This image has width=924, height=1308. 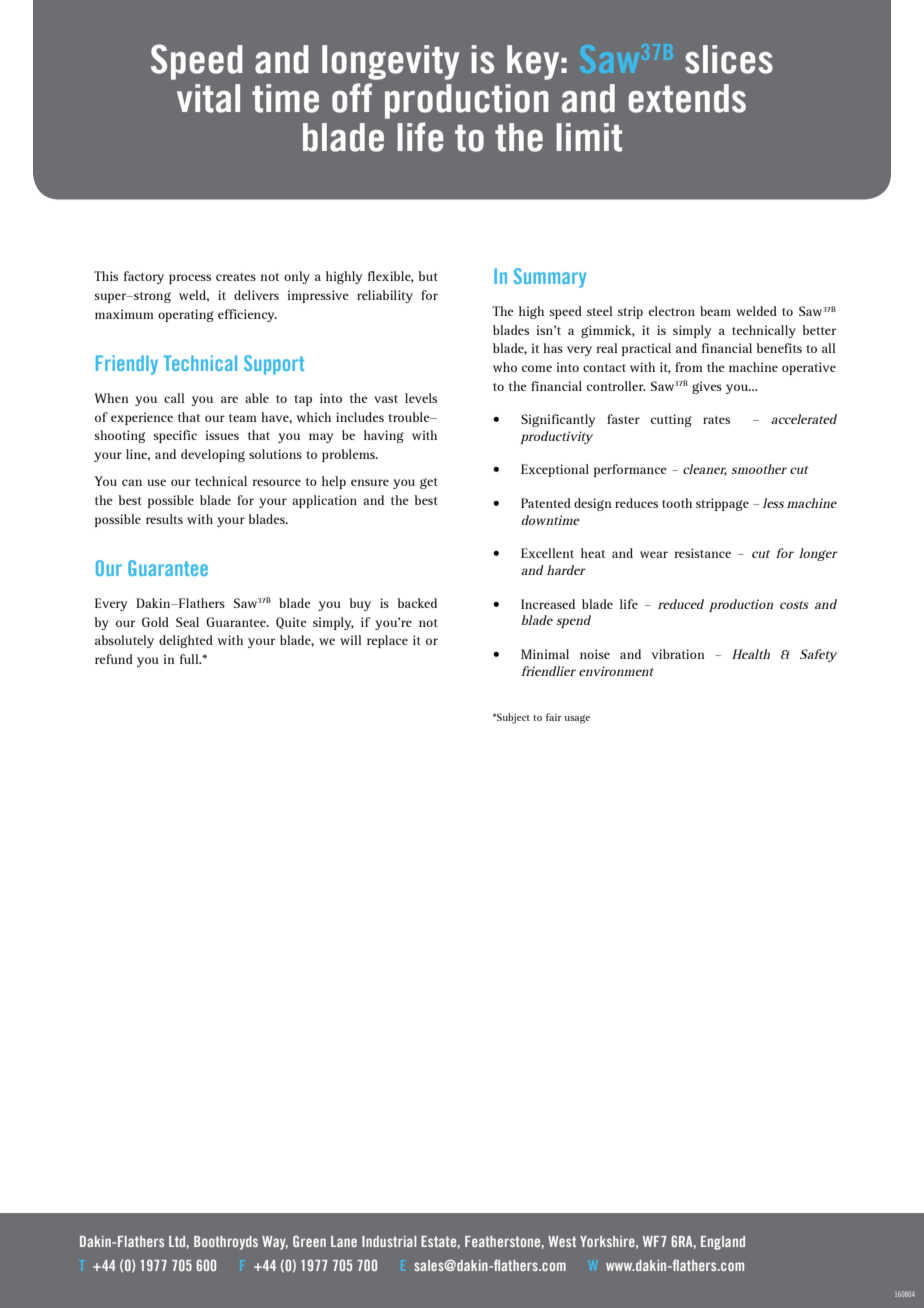 What do you see at coordinates (309, 1241) in the image?
I see `Green` at bounding box center [309, 1241].
